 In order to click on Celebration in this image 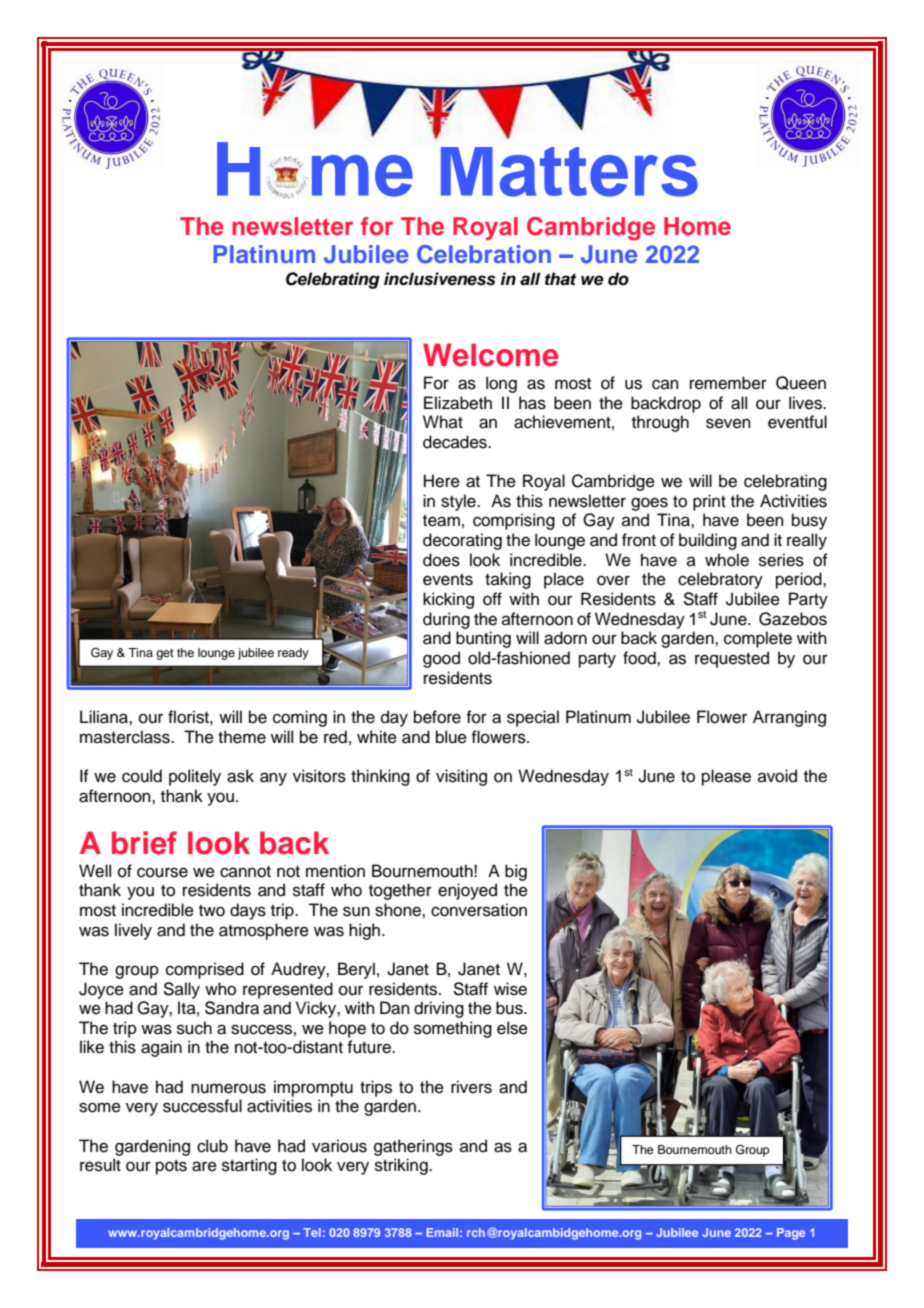, I will do `click(484, 254)`.
